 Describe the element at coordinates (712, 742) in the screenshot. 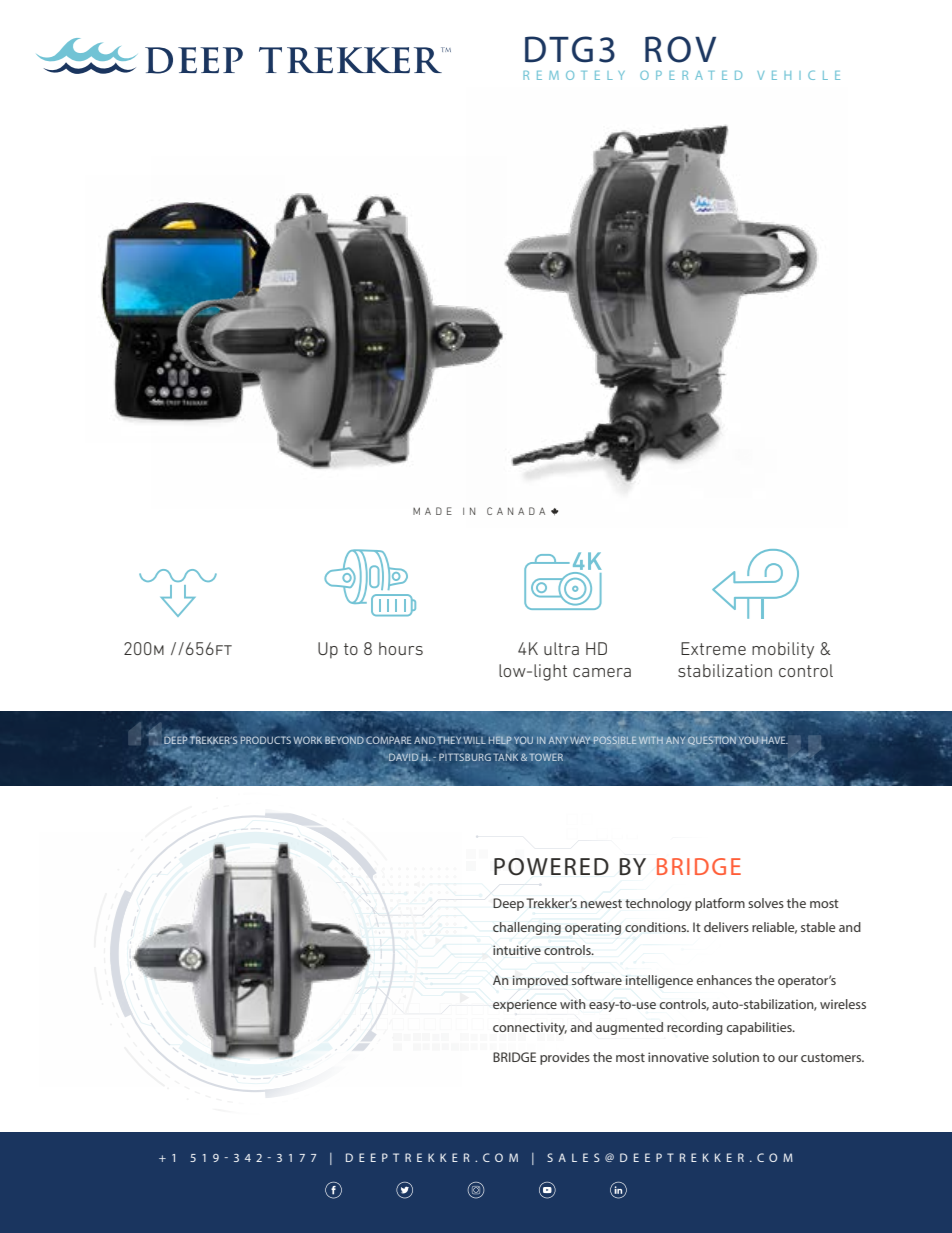

I see `QUESTION` at that location.
